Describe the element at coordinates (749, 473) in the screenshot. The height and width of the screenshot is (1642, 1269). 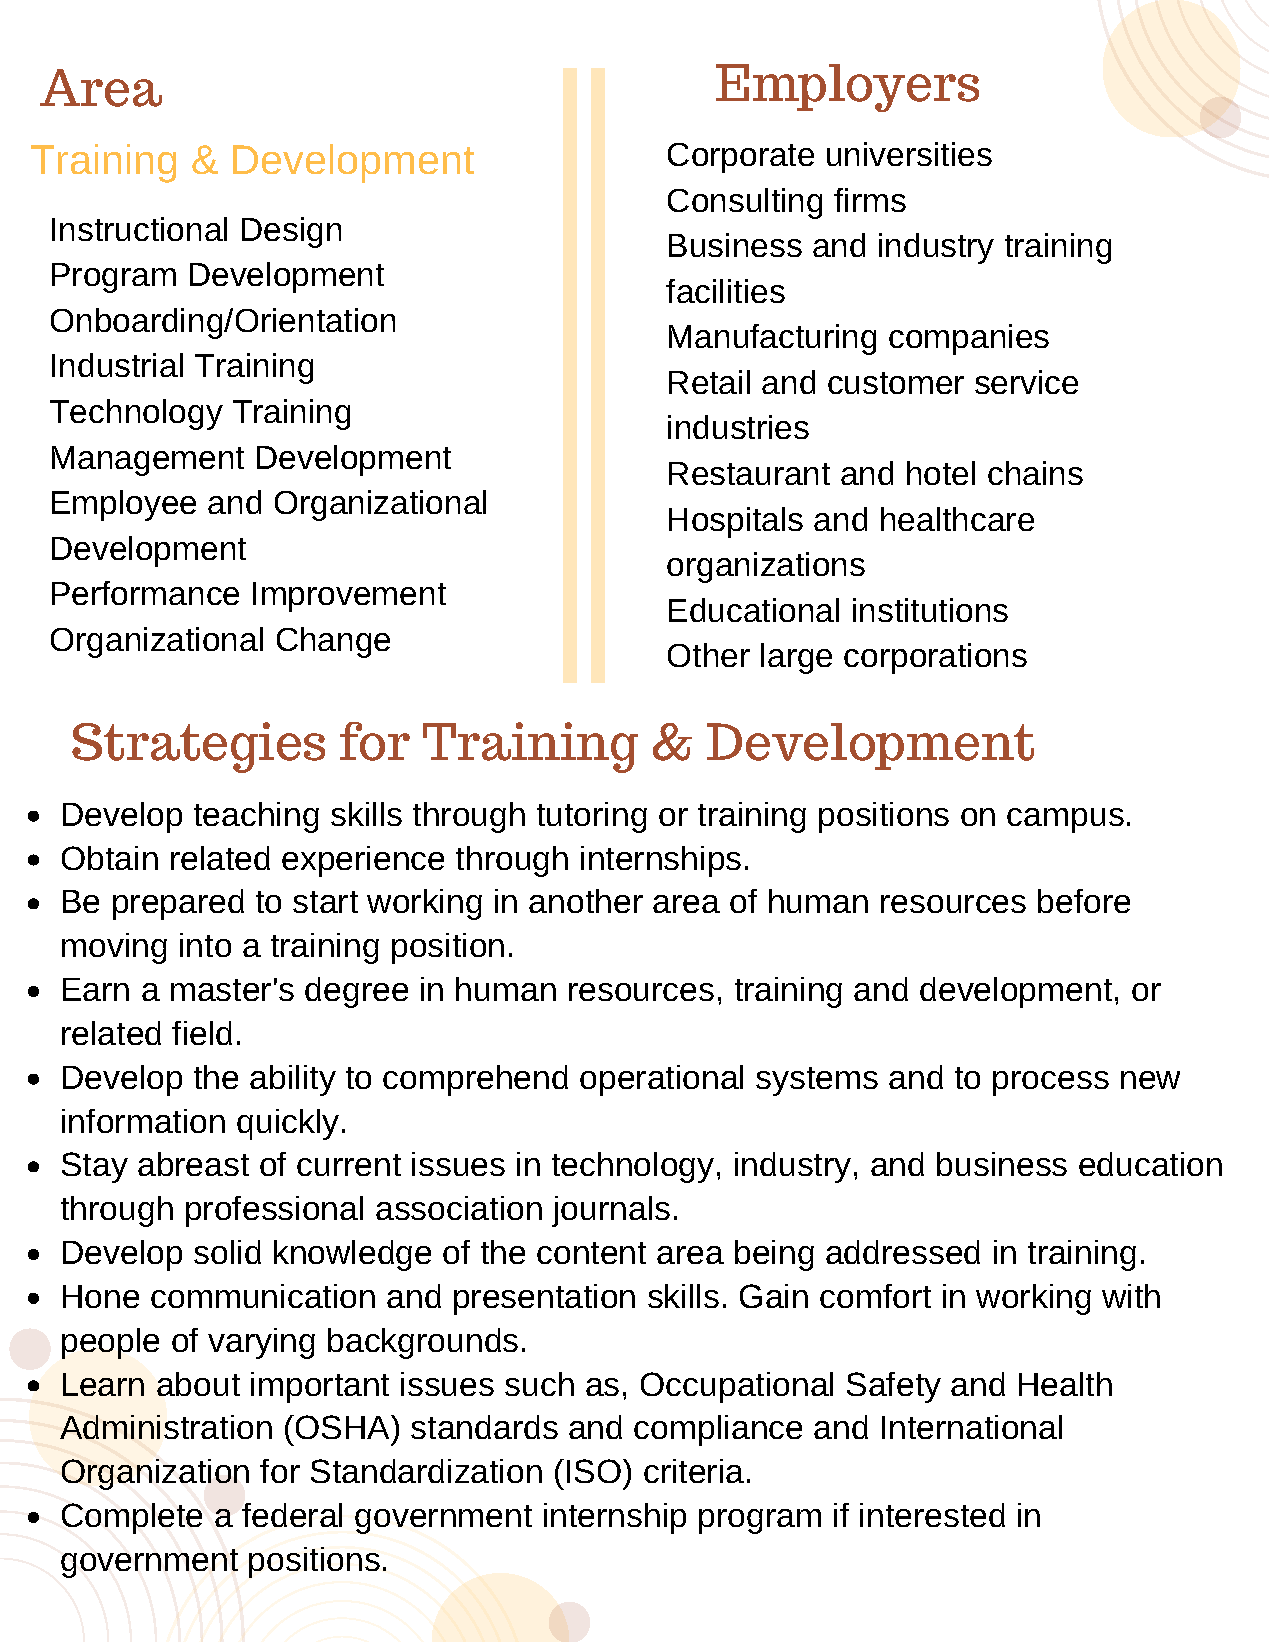
I see `Restaurant` at that location.
